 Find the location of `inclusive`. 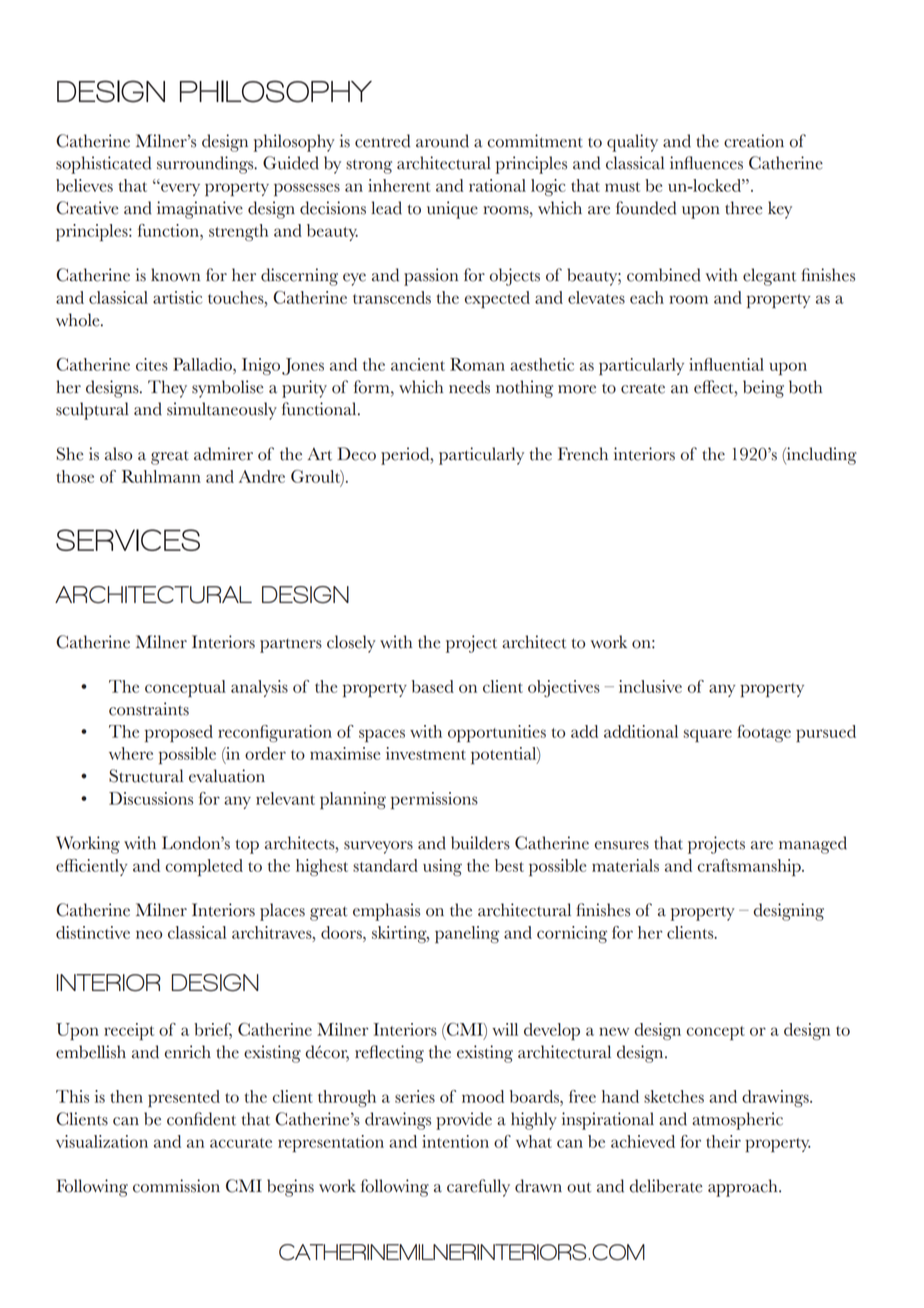

inclusive is located at coordinates (650, 686).
